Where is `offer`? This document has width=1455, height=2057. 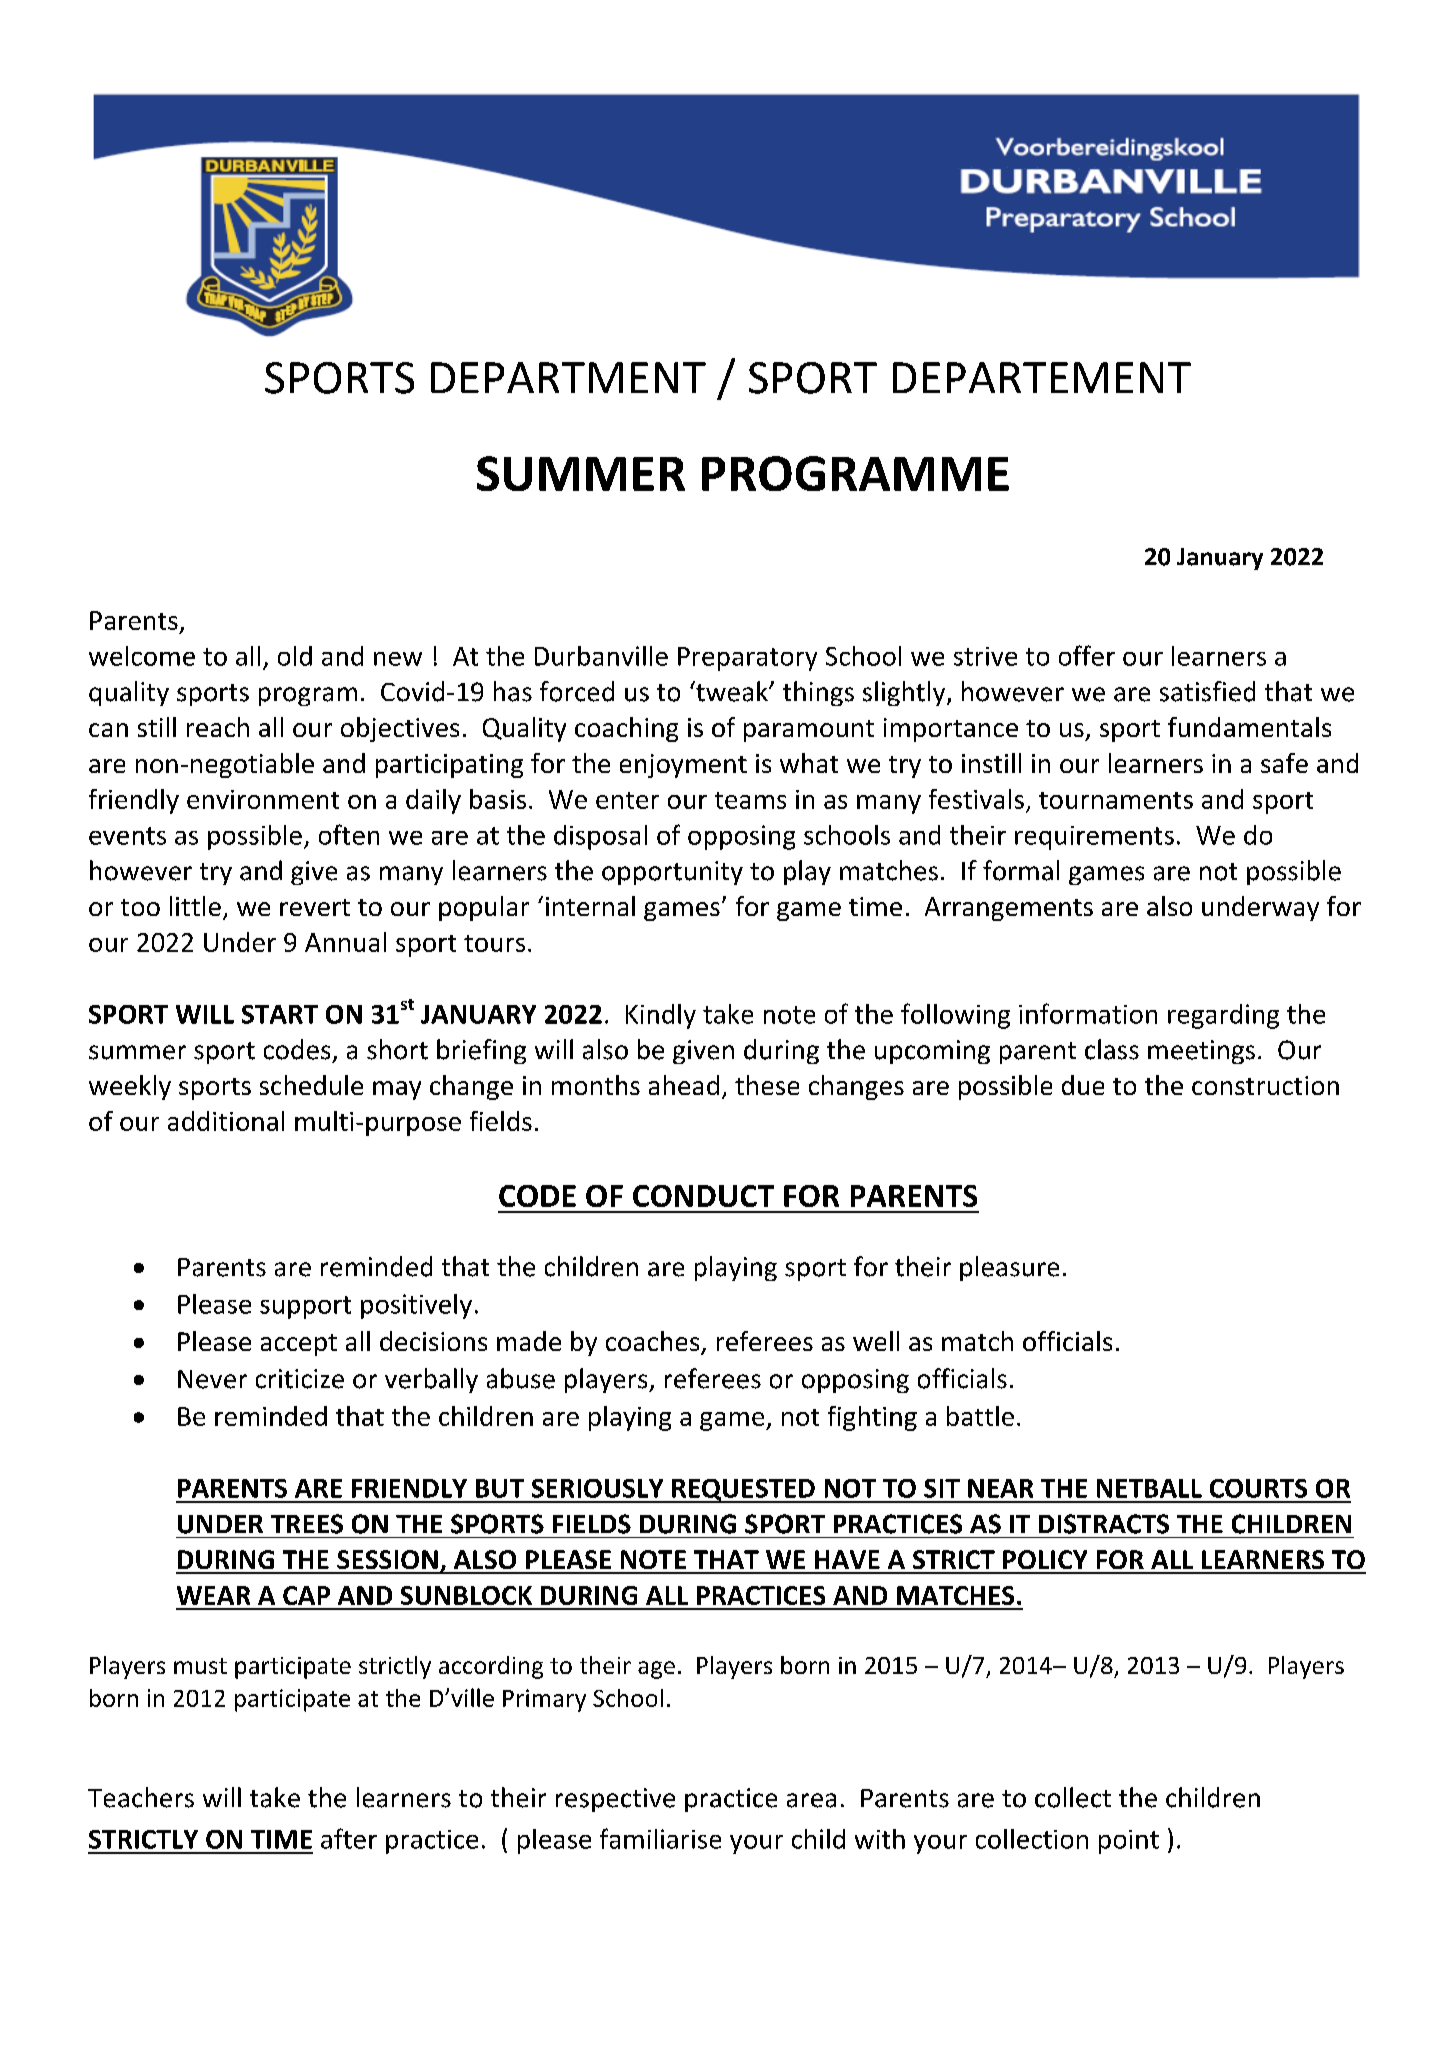
offer is located at coordinates (1087, 655).
